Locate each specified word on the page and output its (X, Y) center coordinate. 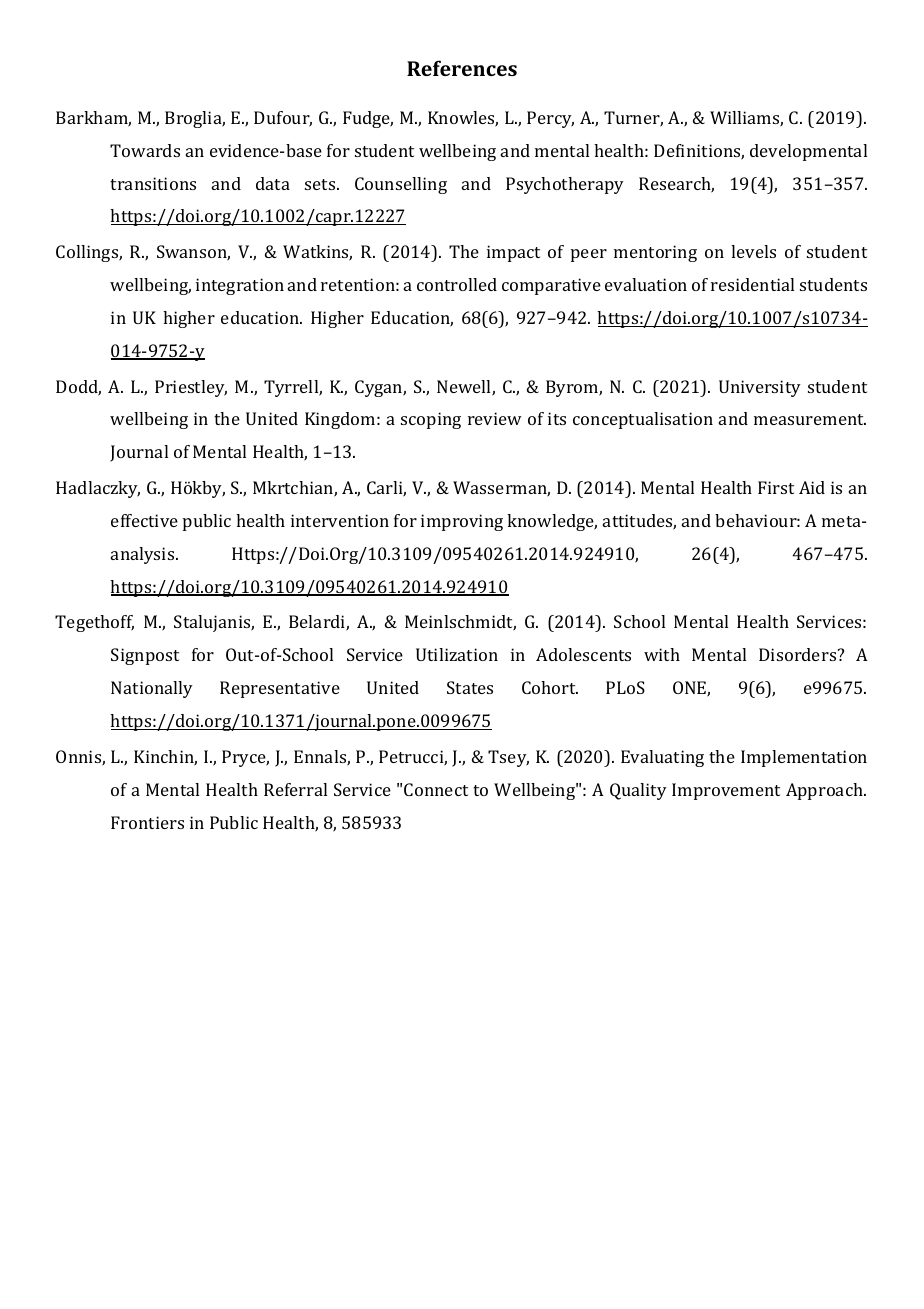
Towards (145, 150)
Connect (436, 789)
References (462, 68)
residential (752, 284)
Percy (550, 119)
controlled (457, 284)
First (776, 487)
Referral (295, 789)
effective (144, 520)
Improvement (726, 791)
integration (240, 286)
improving (462, 522)
